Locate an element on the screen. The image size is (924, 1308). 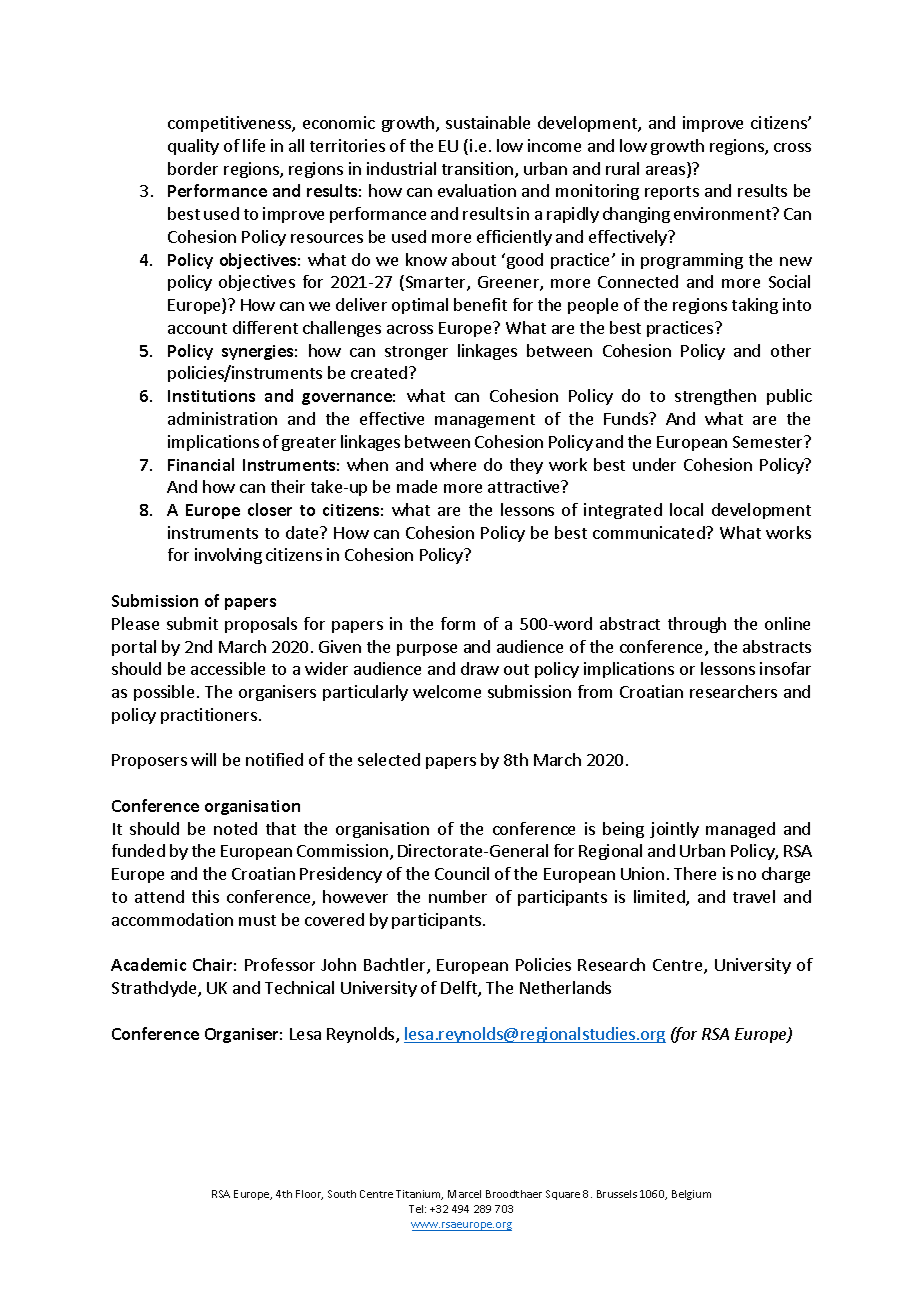
quality is located at coordinates (193, 147).
